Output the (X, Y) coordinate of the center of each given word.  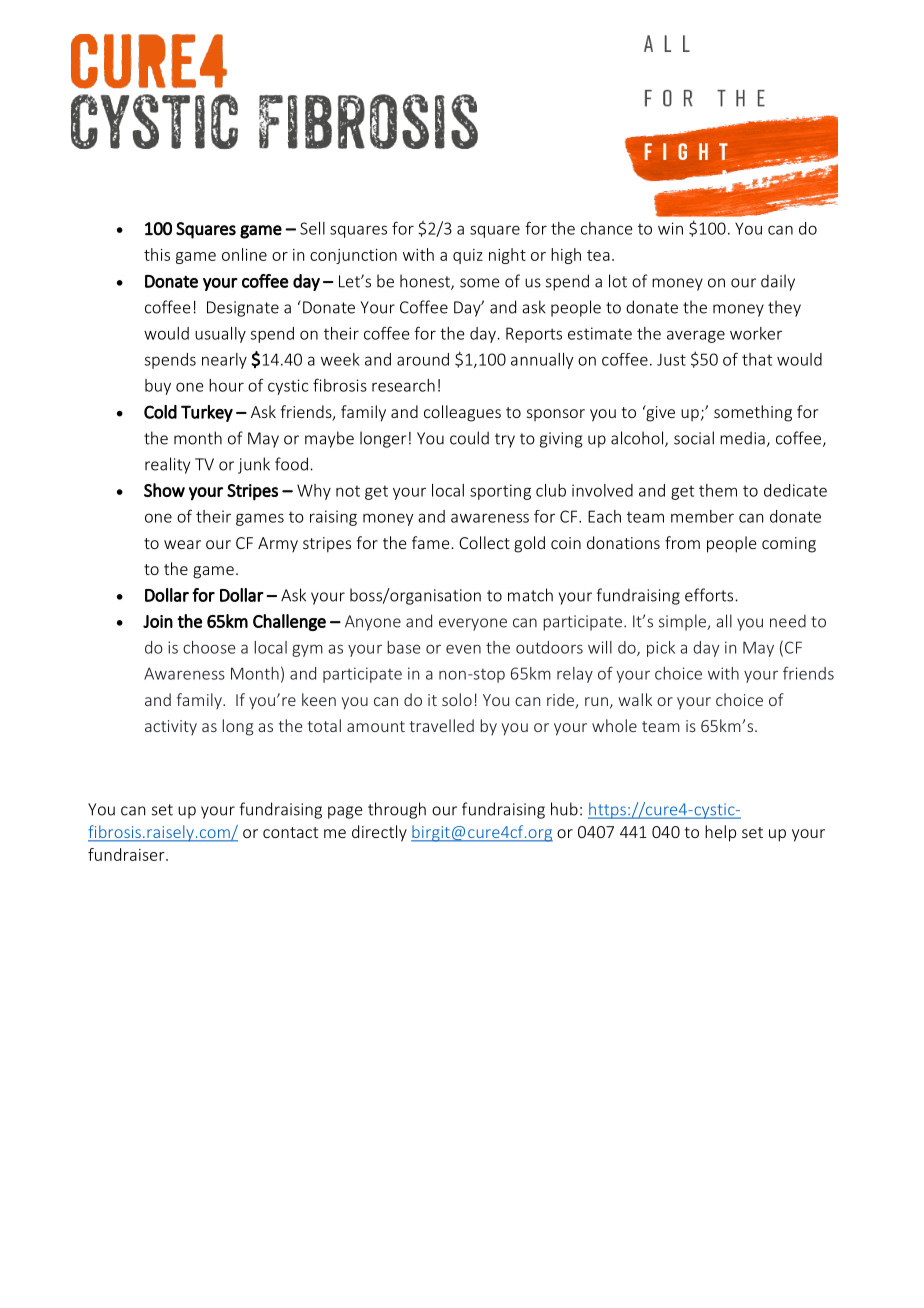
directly (379, 833)
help (720, 833)
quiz (468, 256)
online (244, 254)
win (670, 228)
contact (290, 832)
